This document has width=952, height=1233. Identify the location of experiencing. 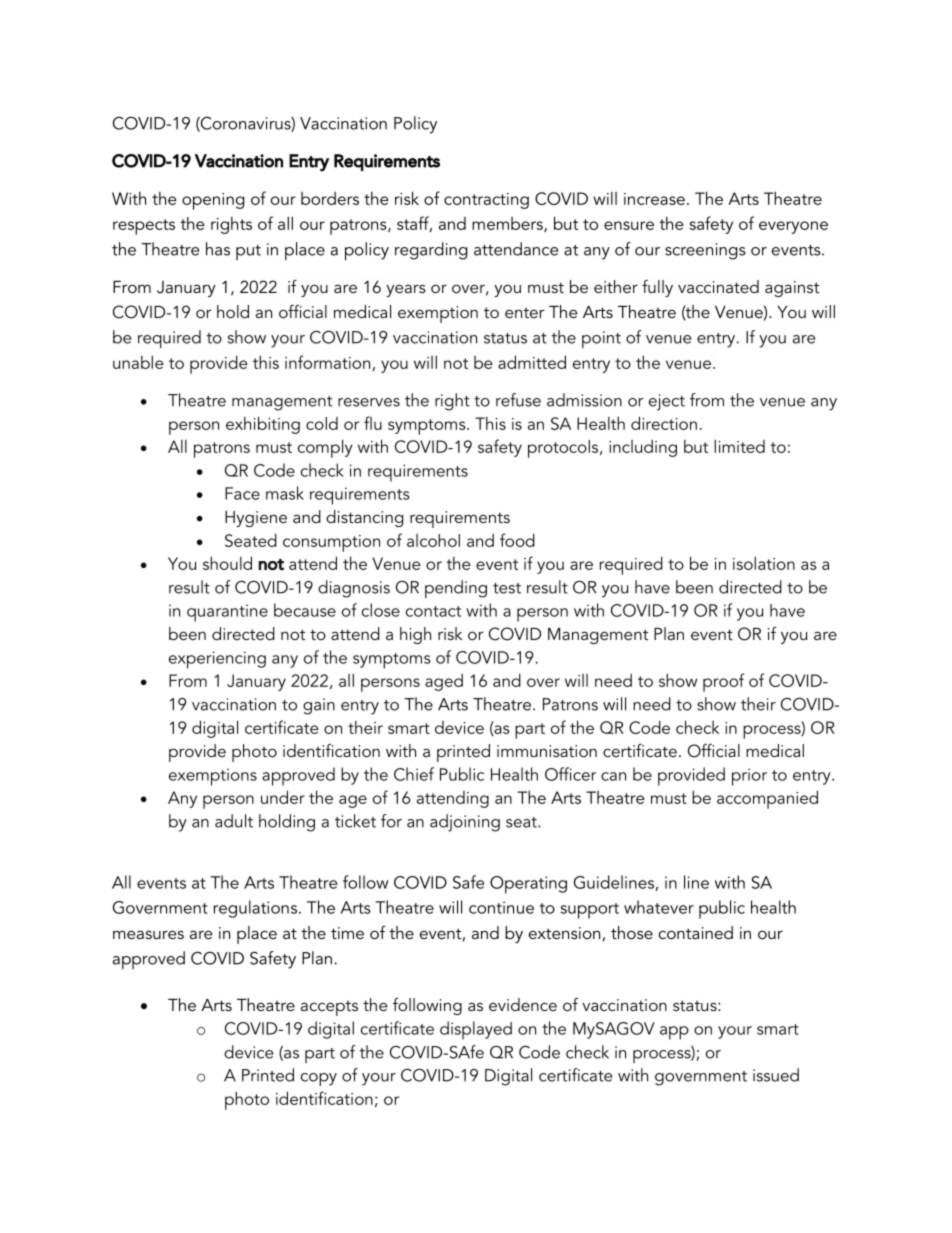
(217, 660).
